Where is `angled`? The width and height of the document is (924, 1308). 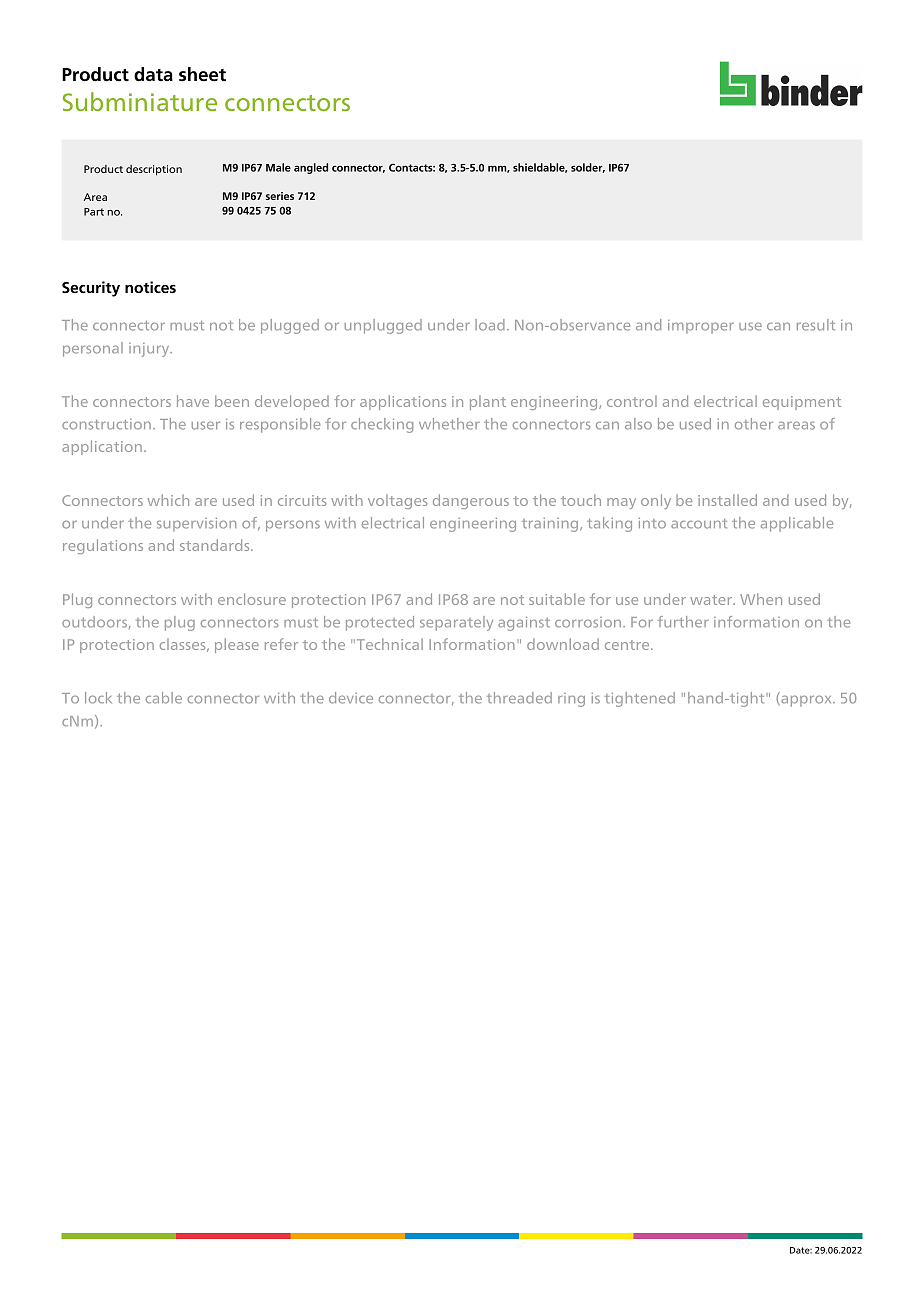
angled is located at coordinates (311, 168).
